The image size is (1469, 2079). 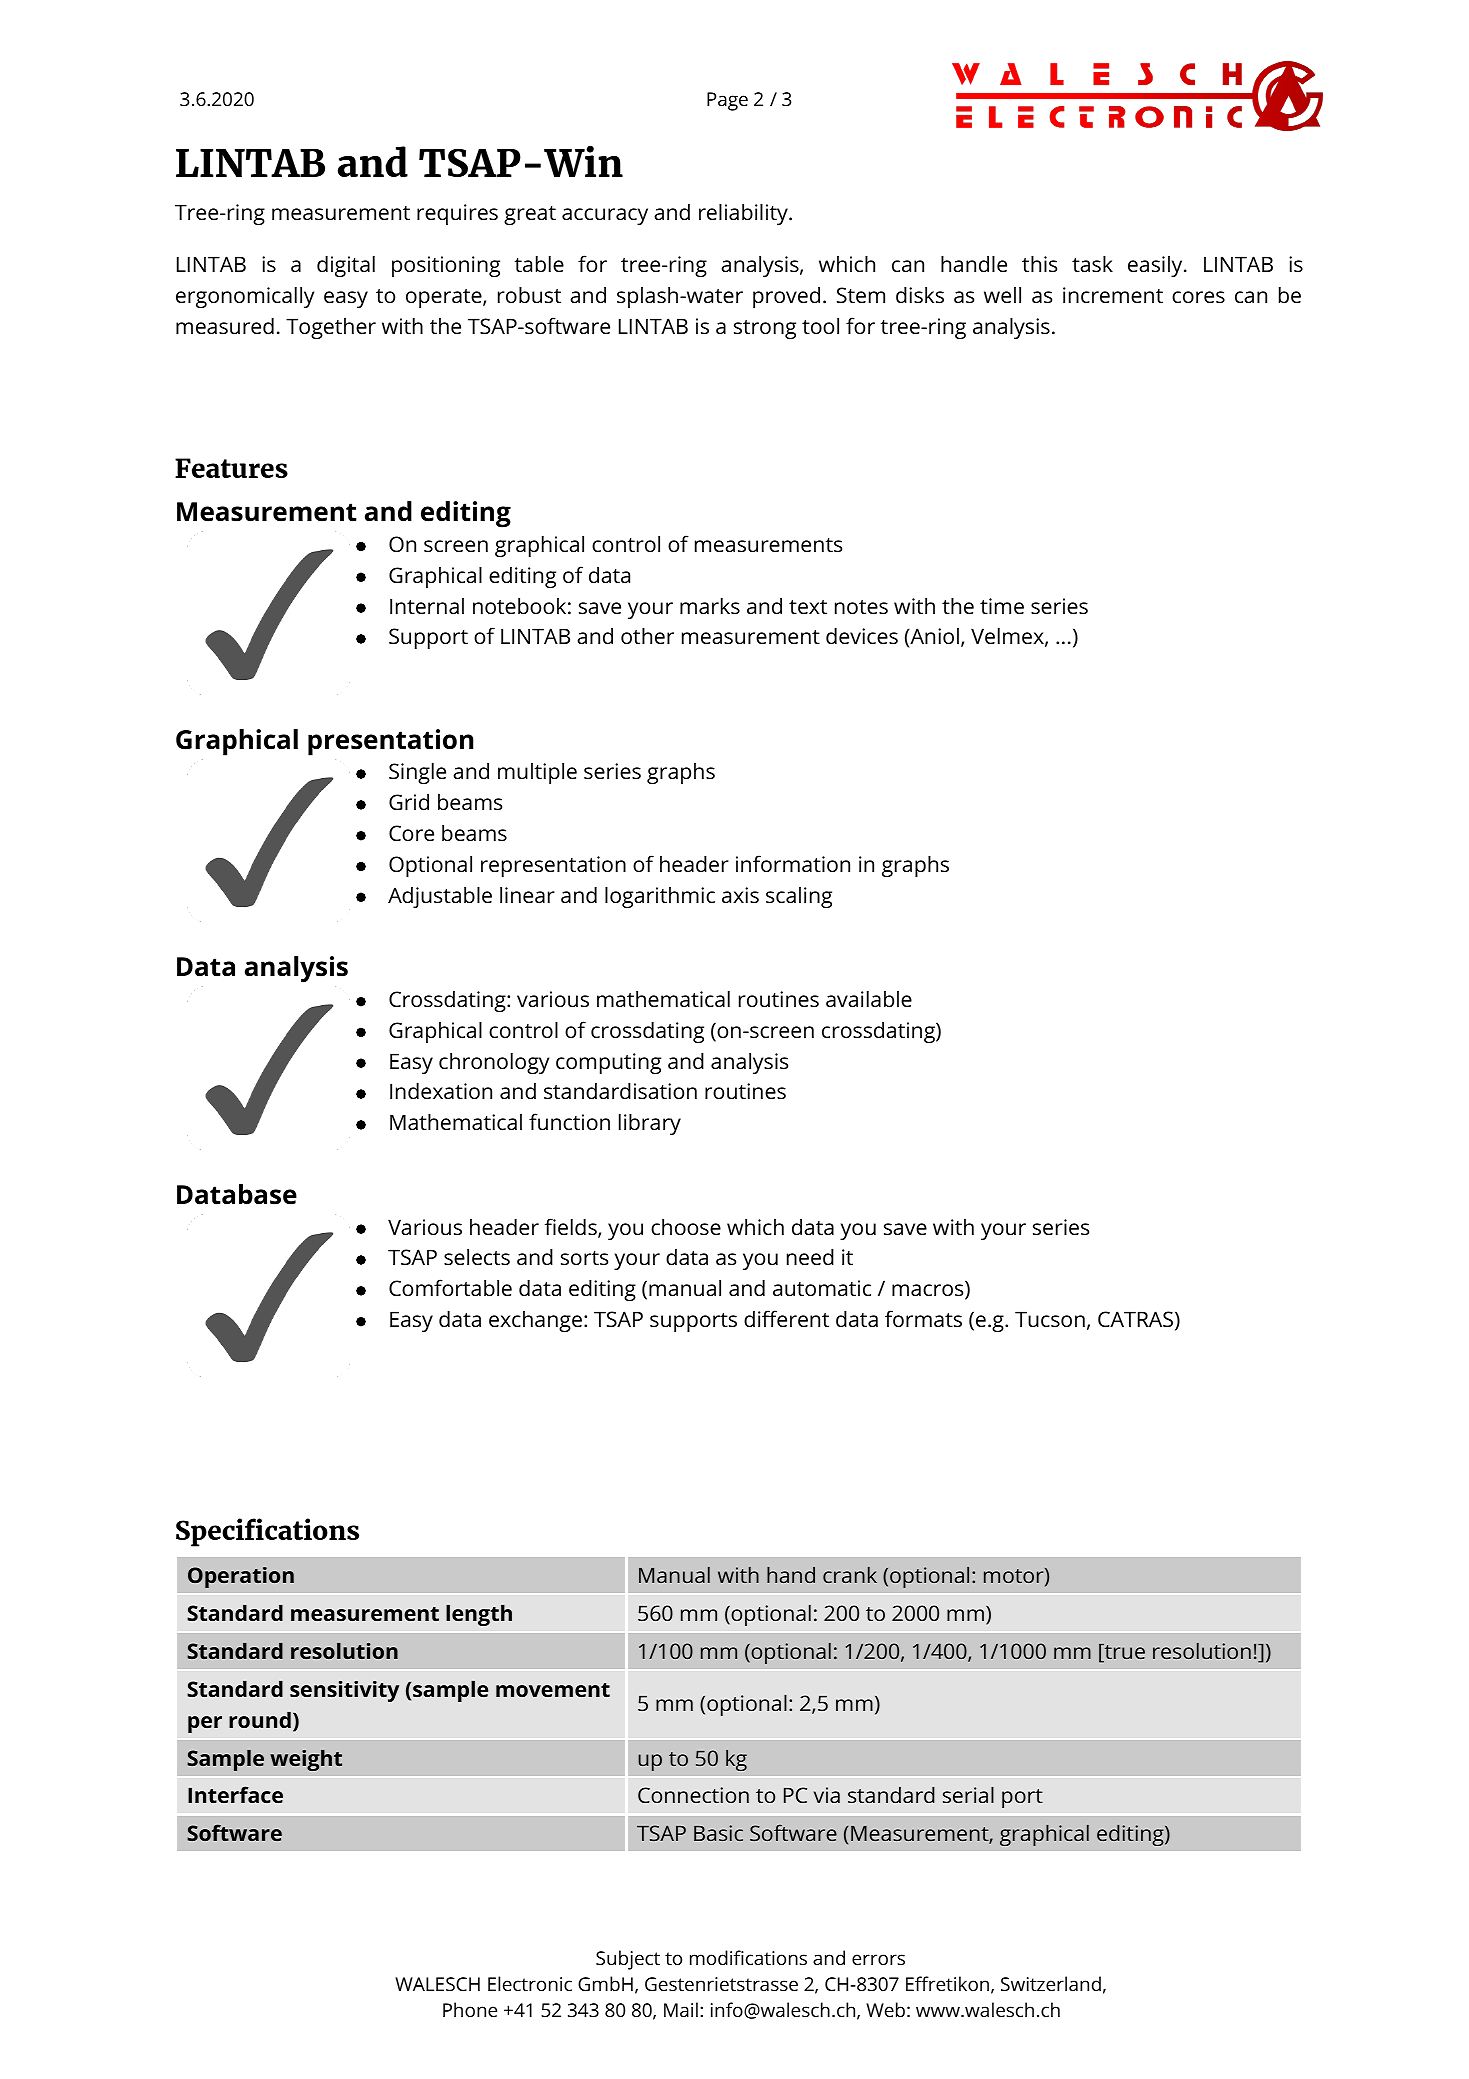 I want to click on this, so click(x=1039, y=263).
